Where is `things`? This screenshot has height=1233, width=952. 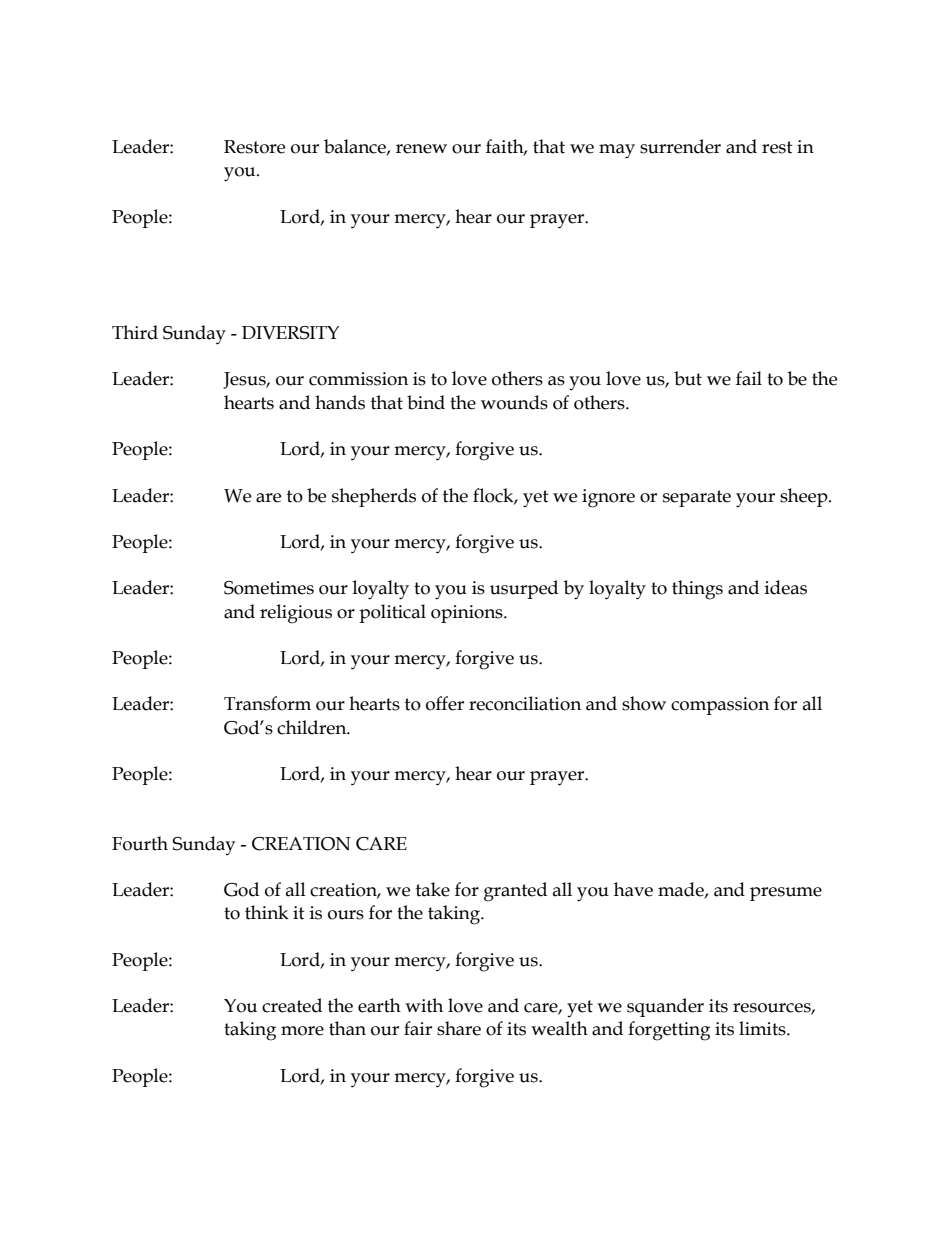 things is located at coordinates (697, 590).
